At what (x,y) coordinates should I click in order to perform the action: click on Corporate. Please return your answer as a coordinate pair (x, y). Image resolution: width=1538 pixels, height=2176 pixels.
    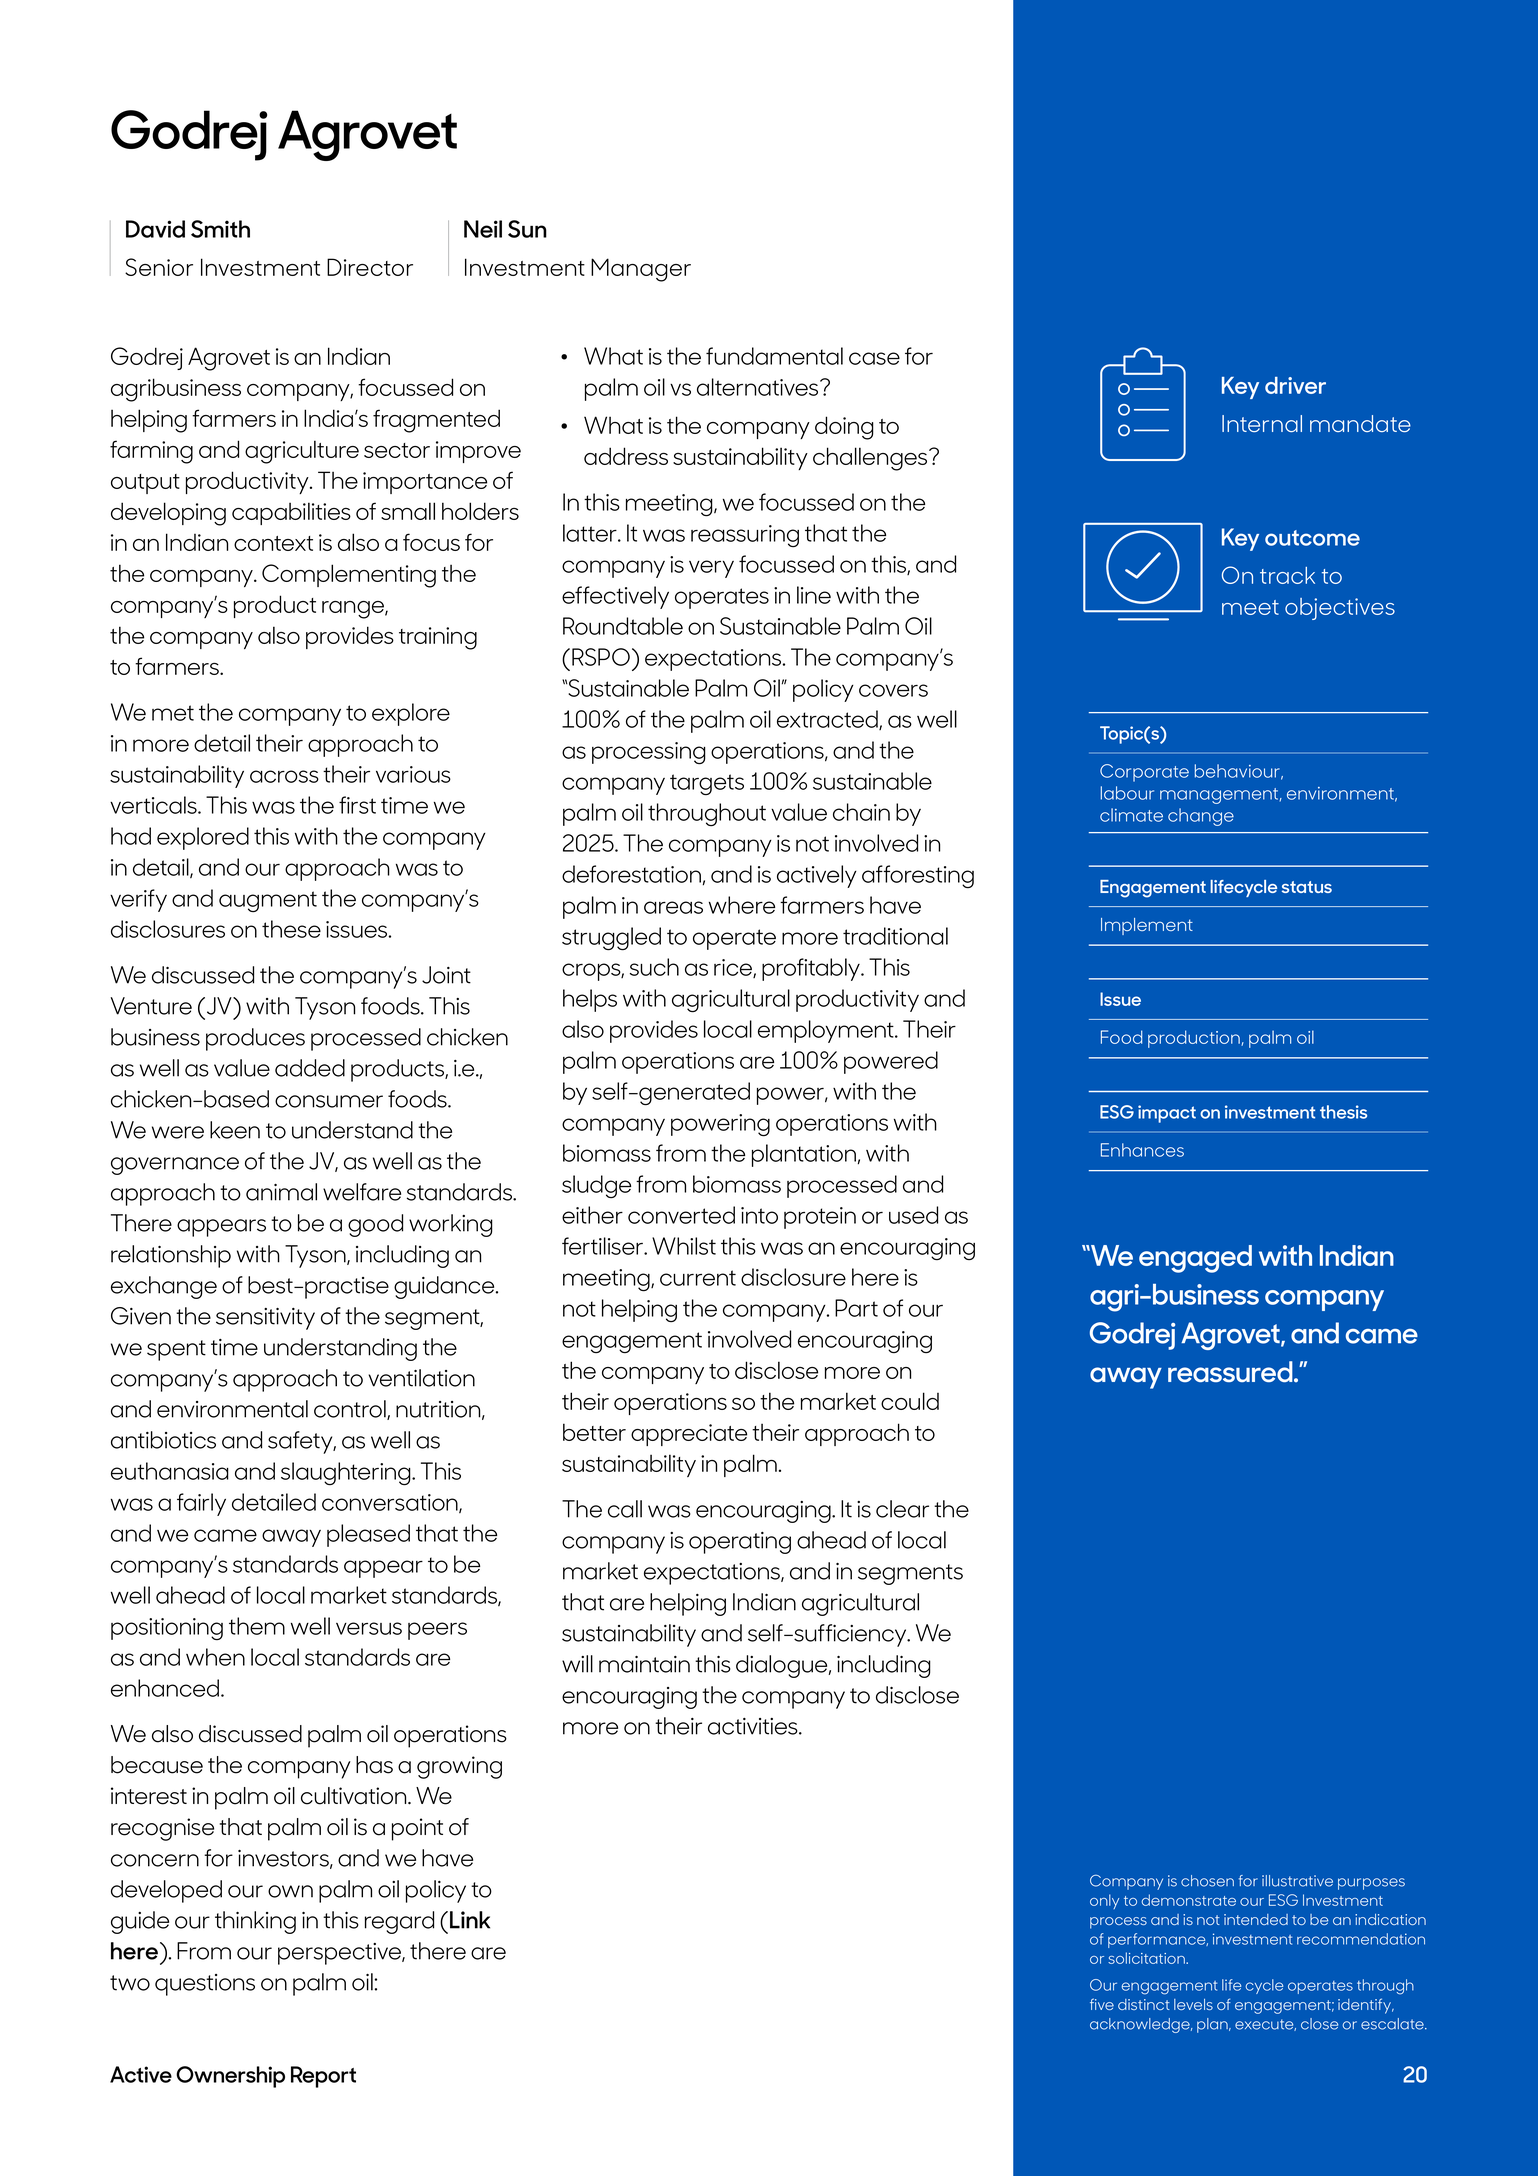
    Looking at the image, I should click on (1144, 773).
